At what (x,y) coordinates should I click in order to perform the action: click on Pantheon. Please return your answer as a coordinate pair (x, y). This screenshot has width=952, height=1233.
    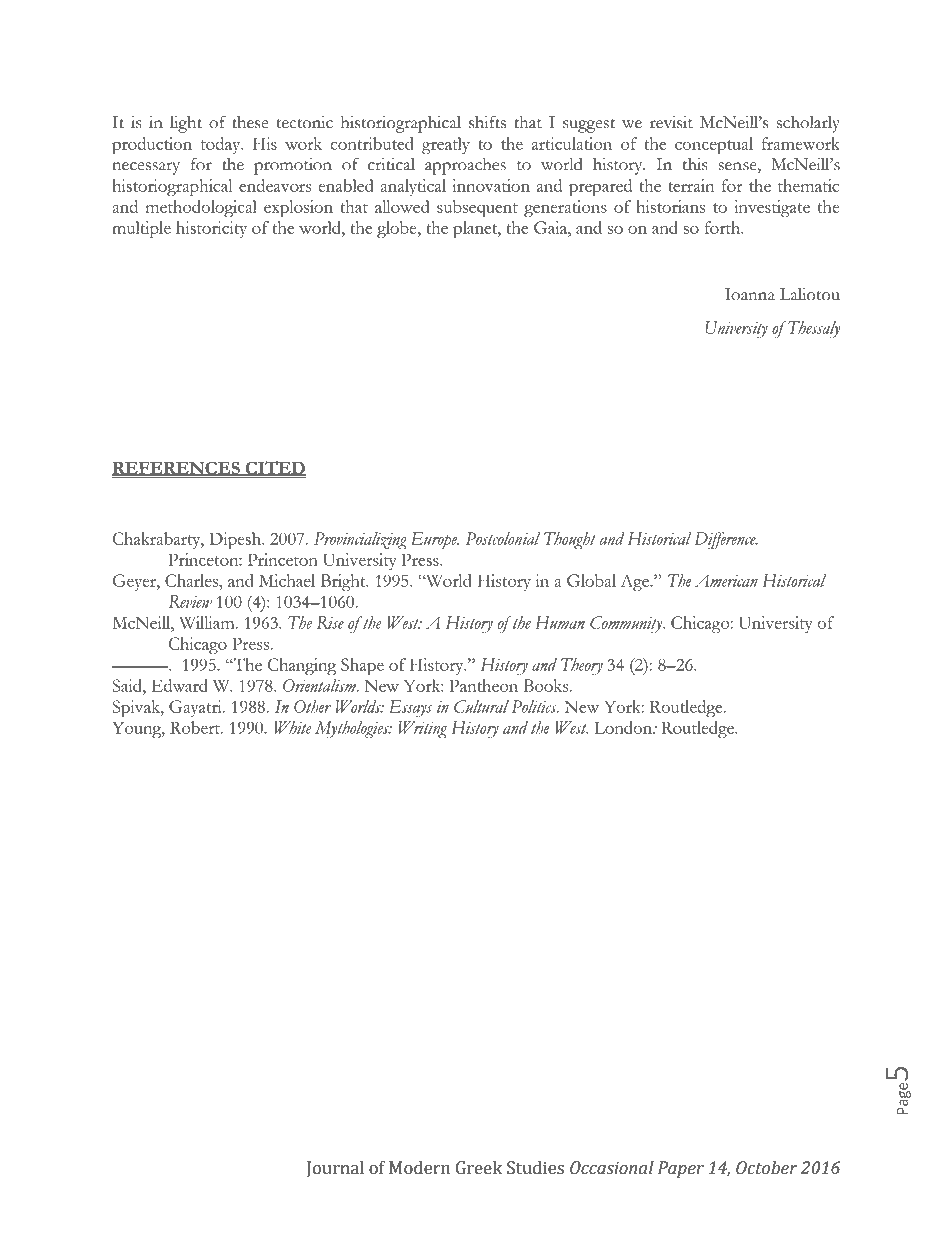
    Looking at the image, I should click on (484, 685).
